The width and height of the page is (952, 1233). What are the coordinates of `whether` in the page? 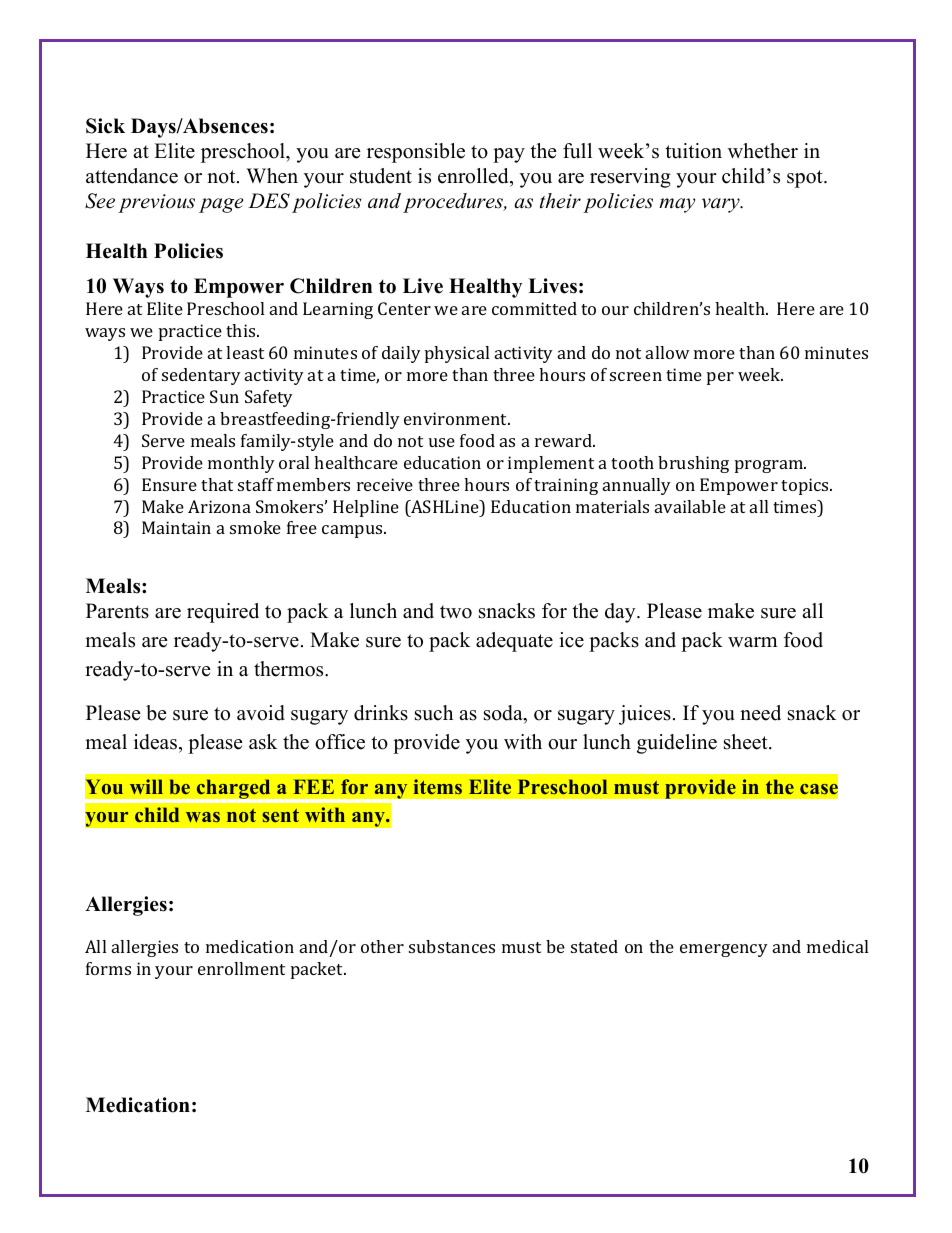 It's located at (763, 151).
